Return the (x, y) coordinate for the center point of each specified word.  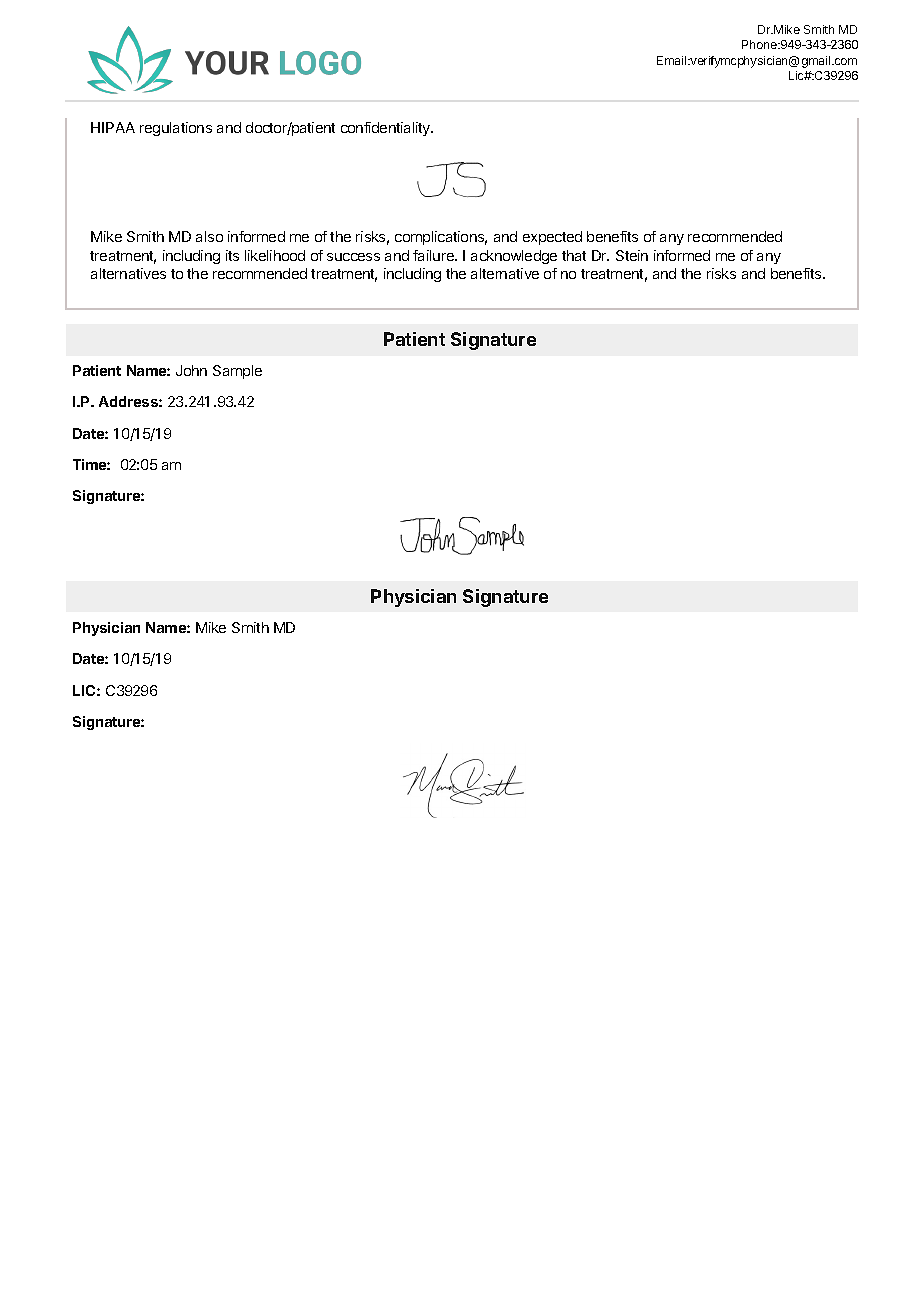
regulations (176, 129)
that (574, 255)
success (353, 257)
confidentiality (387, 129)
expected (552, 238)
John (191, 370)
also (209, 236)
